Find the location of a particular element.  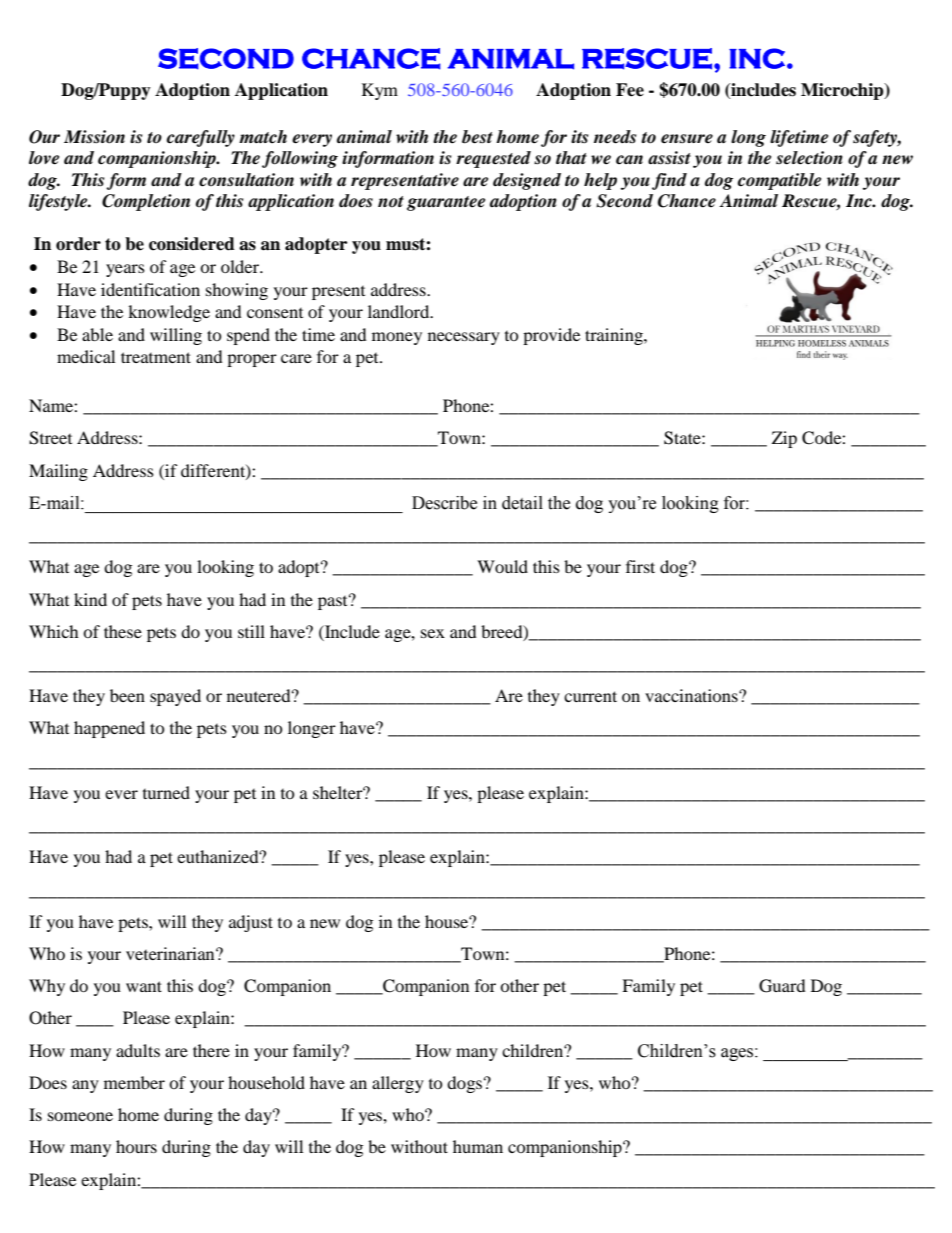

Describe is located at coordinates (444, 503).
